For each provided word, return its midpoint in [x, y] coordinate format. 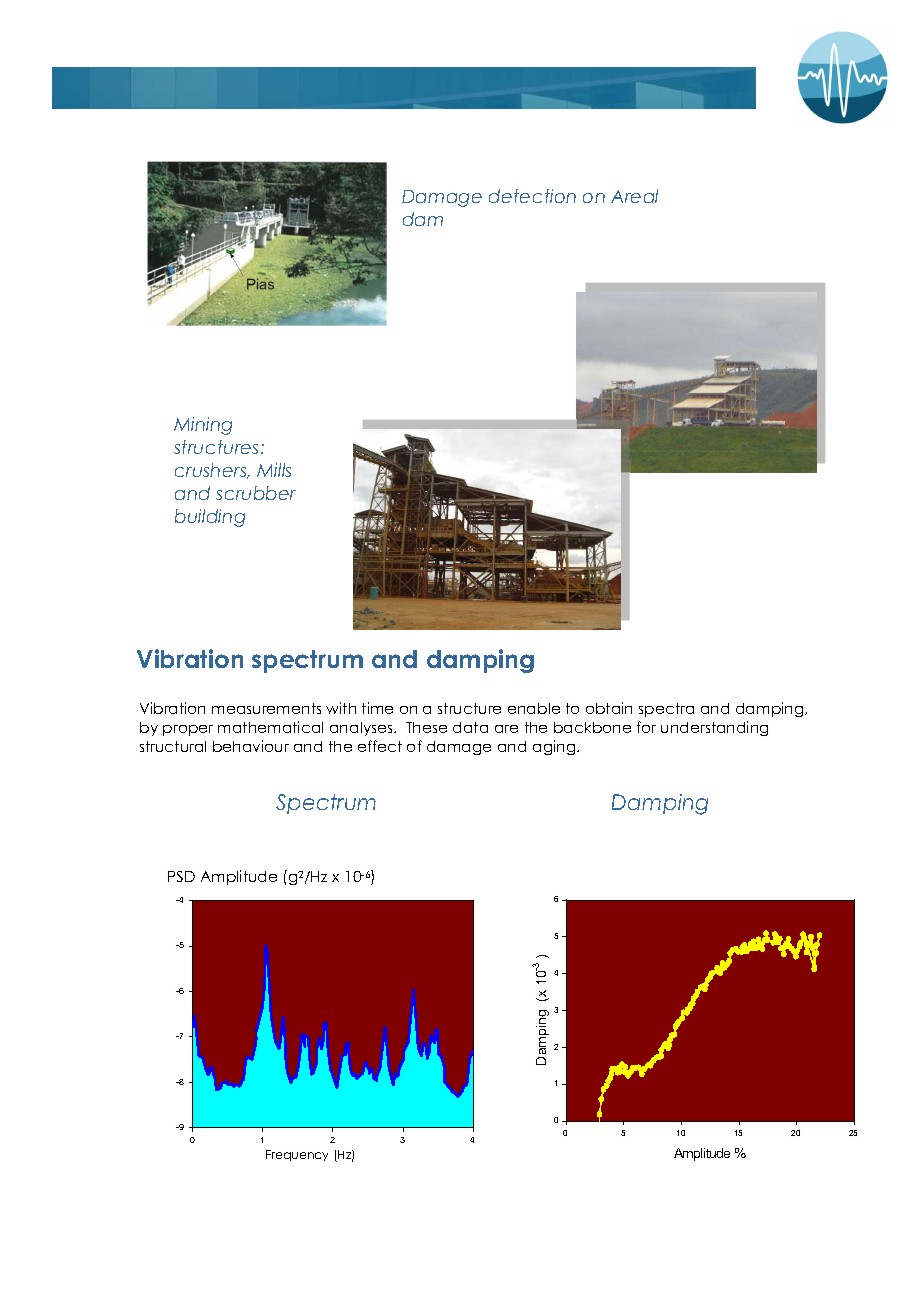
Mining [203, 426]
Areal [634, 196]
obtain [609, 708]
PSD [181, 876]
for [646, 727]
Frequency [297, 1155]
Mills [274, 470]
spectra [666, 710]
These [426, 727]
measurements [266, 708]
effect [380, 746]
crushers [212, 471]
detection [532, 196]
